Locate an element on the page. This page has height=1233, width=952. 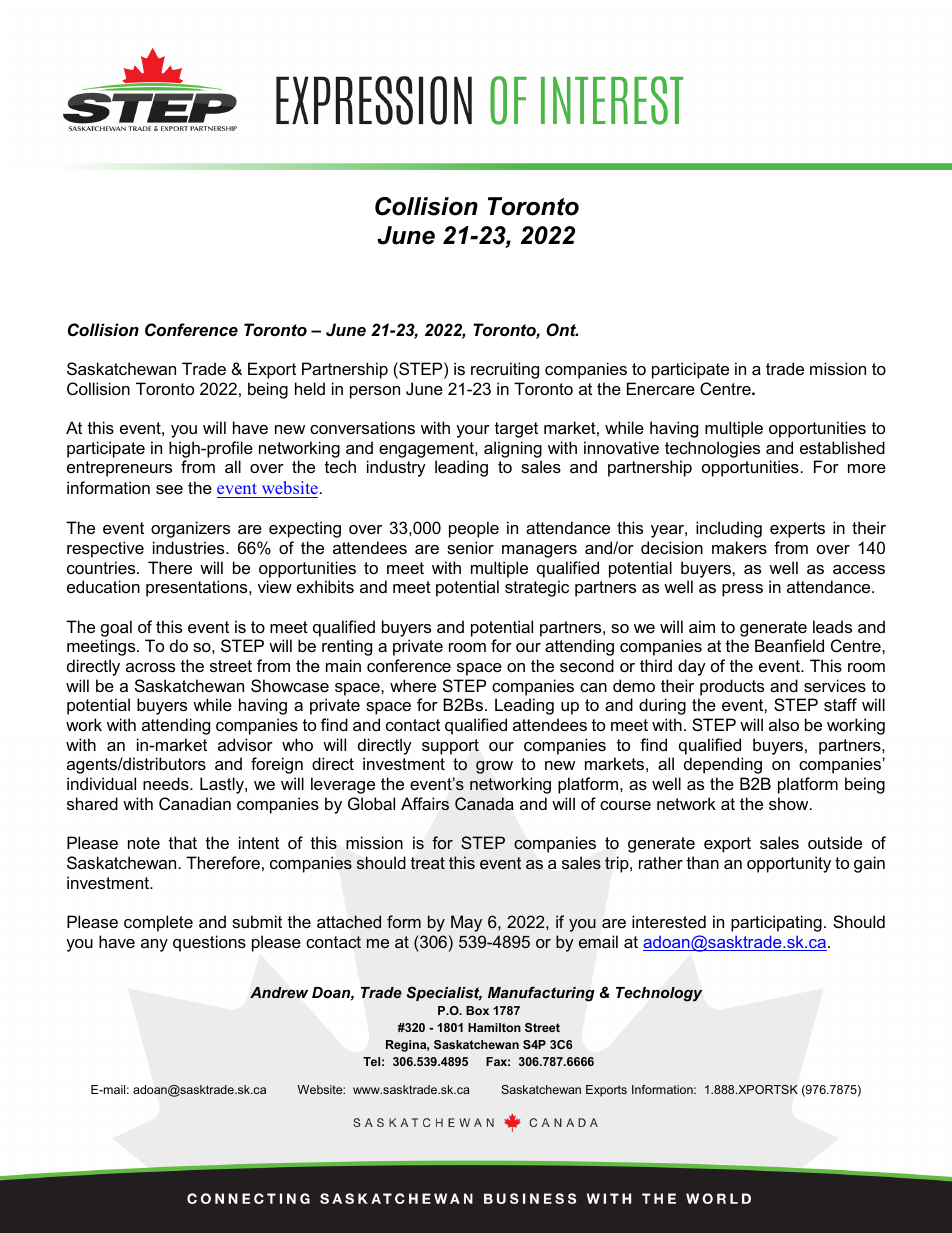
established is located at coordinates (842, 447).
